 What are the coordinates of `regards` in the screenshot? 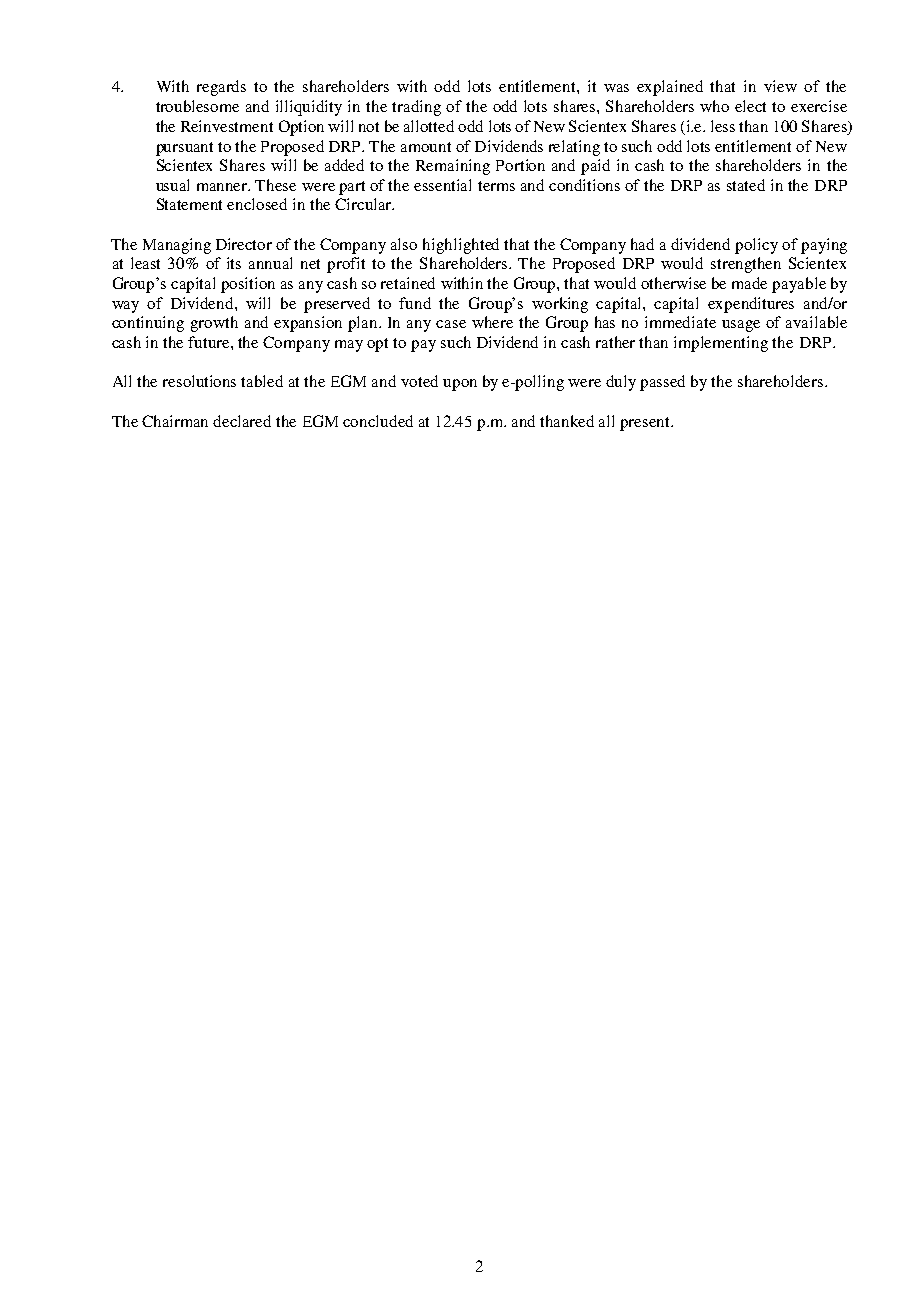 It's located at (221, 88).
